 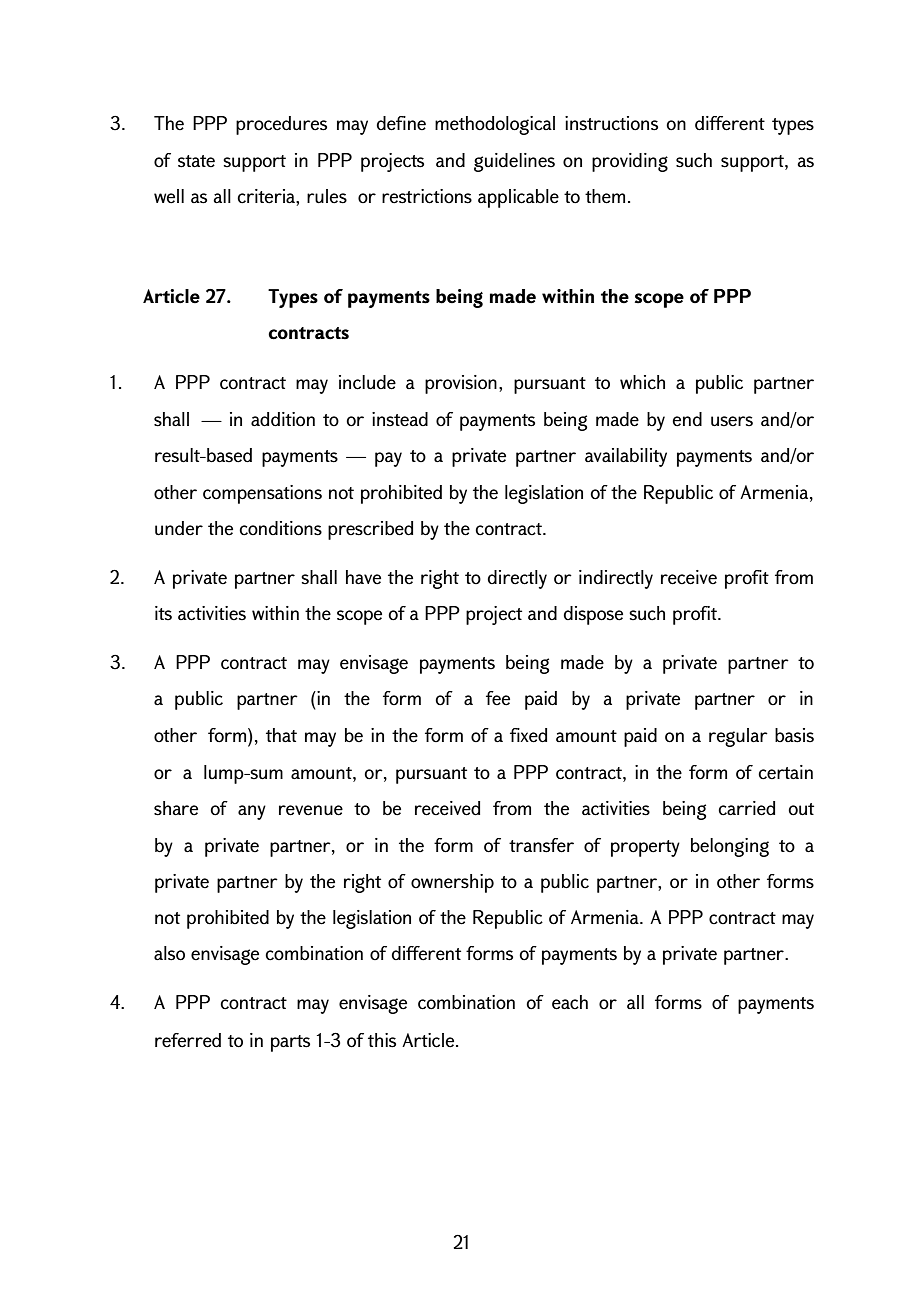 What do you see at coordinates (188, 1040) in the screenshot?
I see `referred` at bounding box center [188, 1040].
